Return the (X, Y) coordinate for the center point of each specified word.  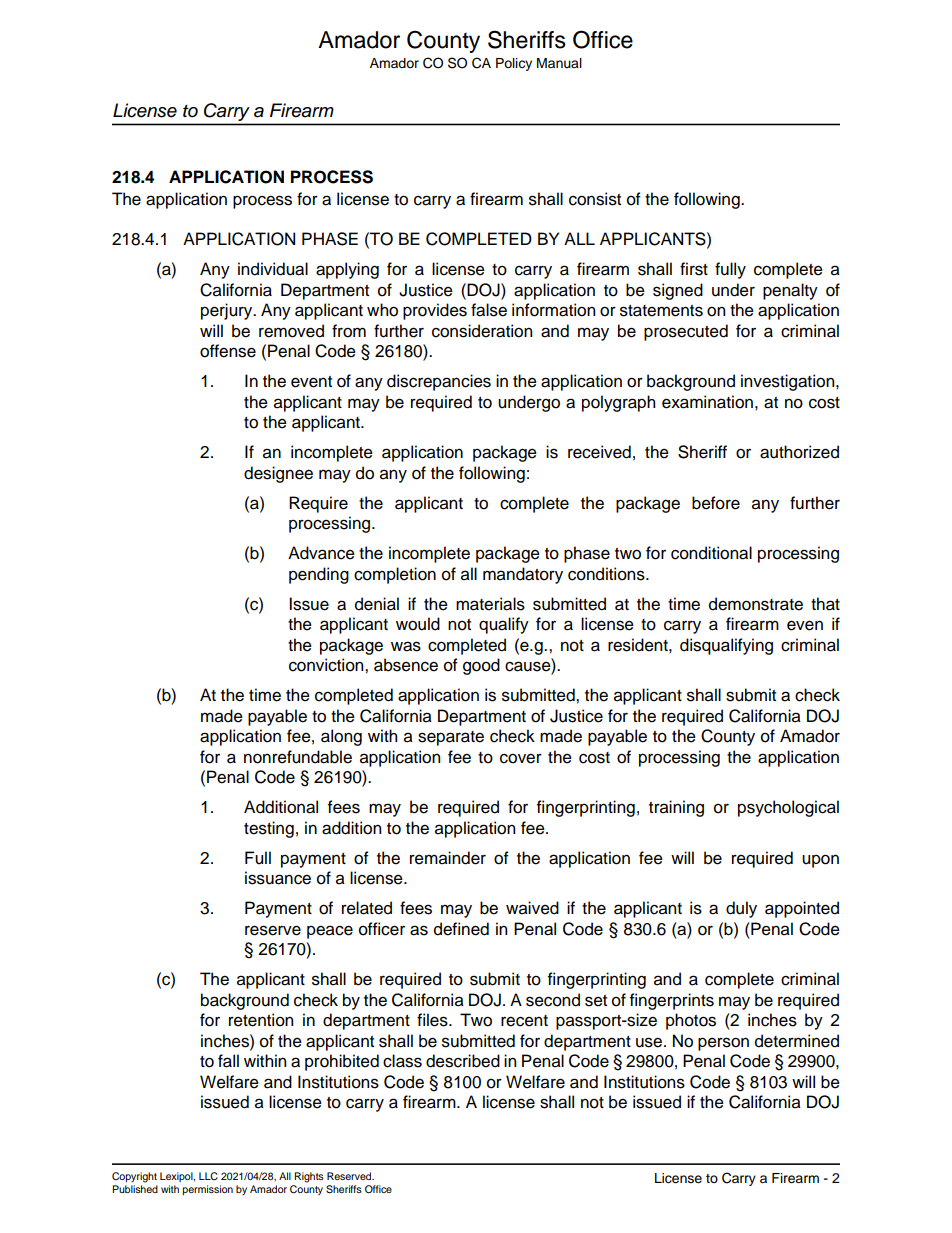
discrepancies (439, 382)
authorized (799, 452)
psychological (788, 808)
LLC (208, 1176)
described (463, 1061)
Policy (514, 64)
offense (228, 351)
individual (273, 269)
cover (521, 758)
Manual (559, 63)
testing (269, 829)
